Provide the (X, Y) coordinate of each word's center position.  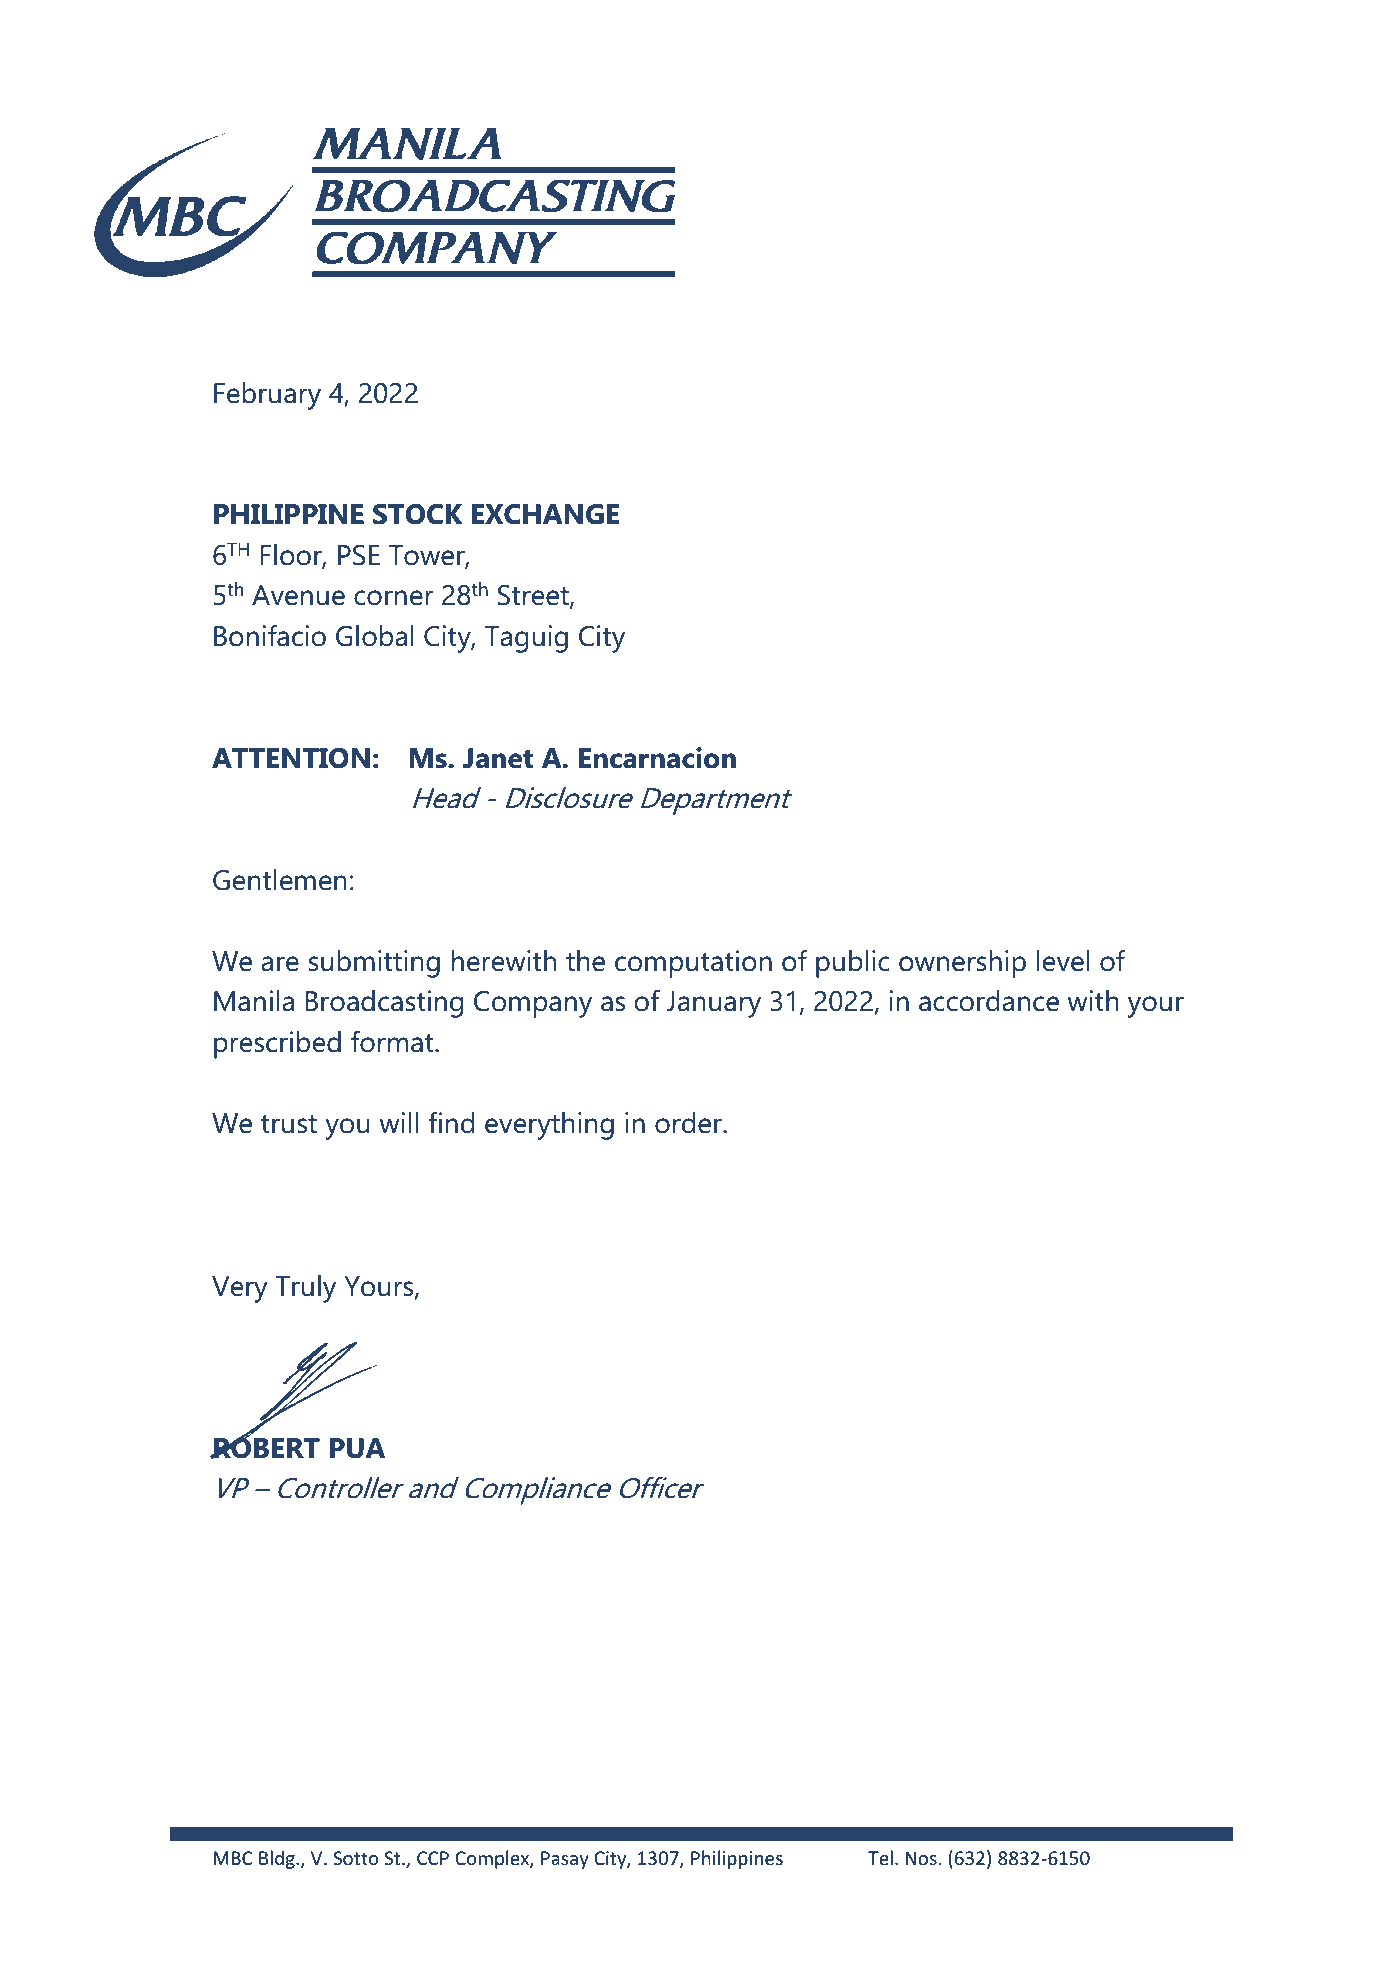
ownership (962, 964)
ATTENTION (291, 758)
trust (289, 1124)
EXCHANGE (545, 514)
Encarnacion (657, 758)
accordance (989, 1001)
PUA (357, 1448)
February (267, 396)
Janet (498, 758)
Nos (921, 1858)
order (689, 1123)
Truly (306, 1289)
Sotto (356, 1858)
